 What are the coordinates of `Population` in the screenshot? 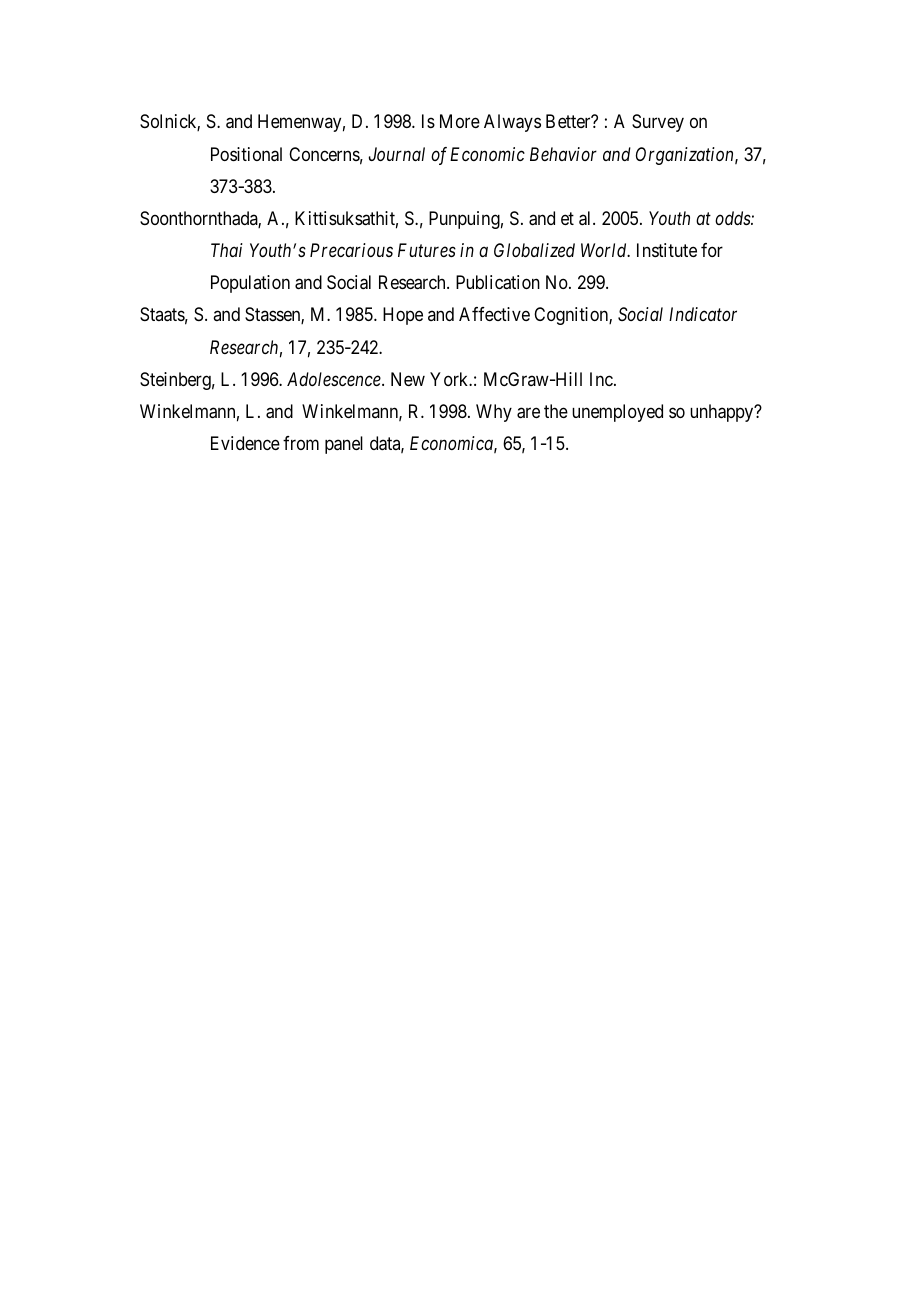 It's located at (250, 284).
